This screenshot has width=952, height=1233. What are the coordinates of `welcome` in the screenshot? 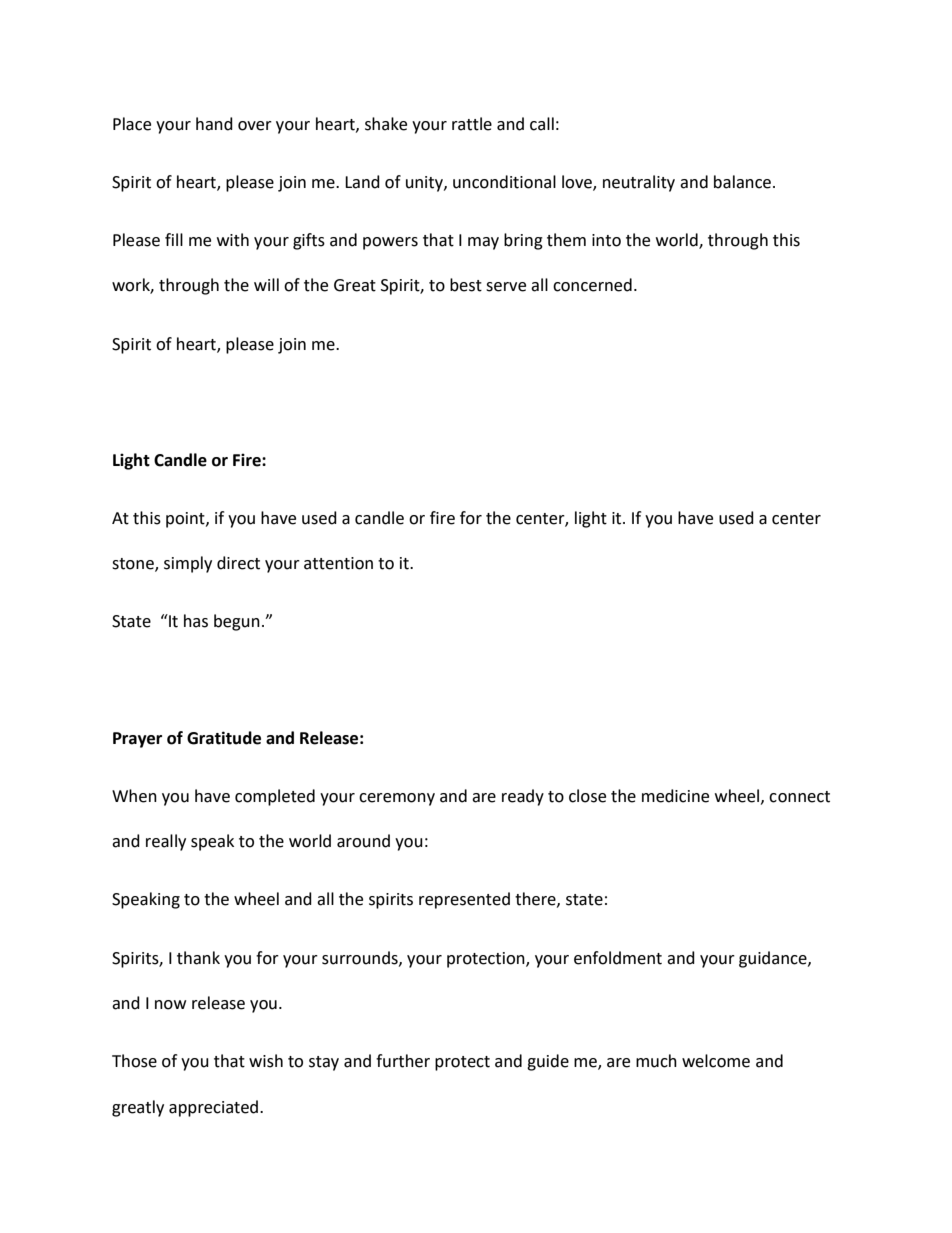 It's located at (716, 1061).
